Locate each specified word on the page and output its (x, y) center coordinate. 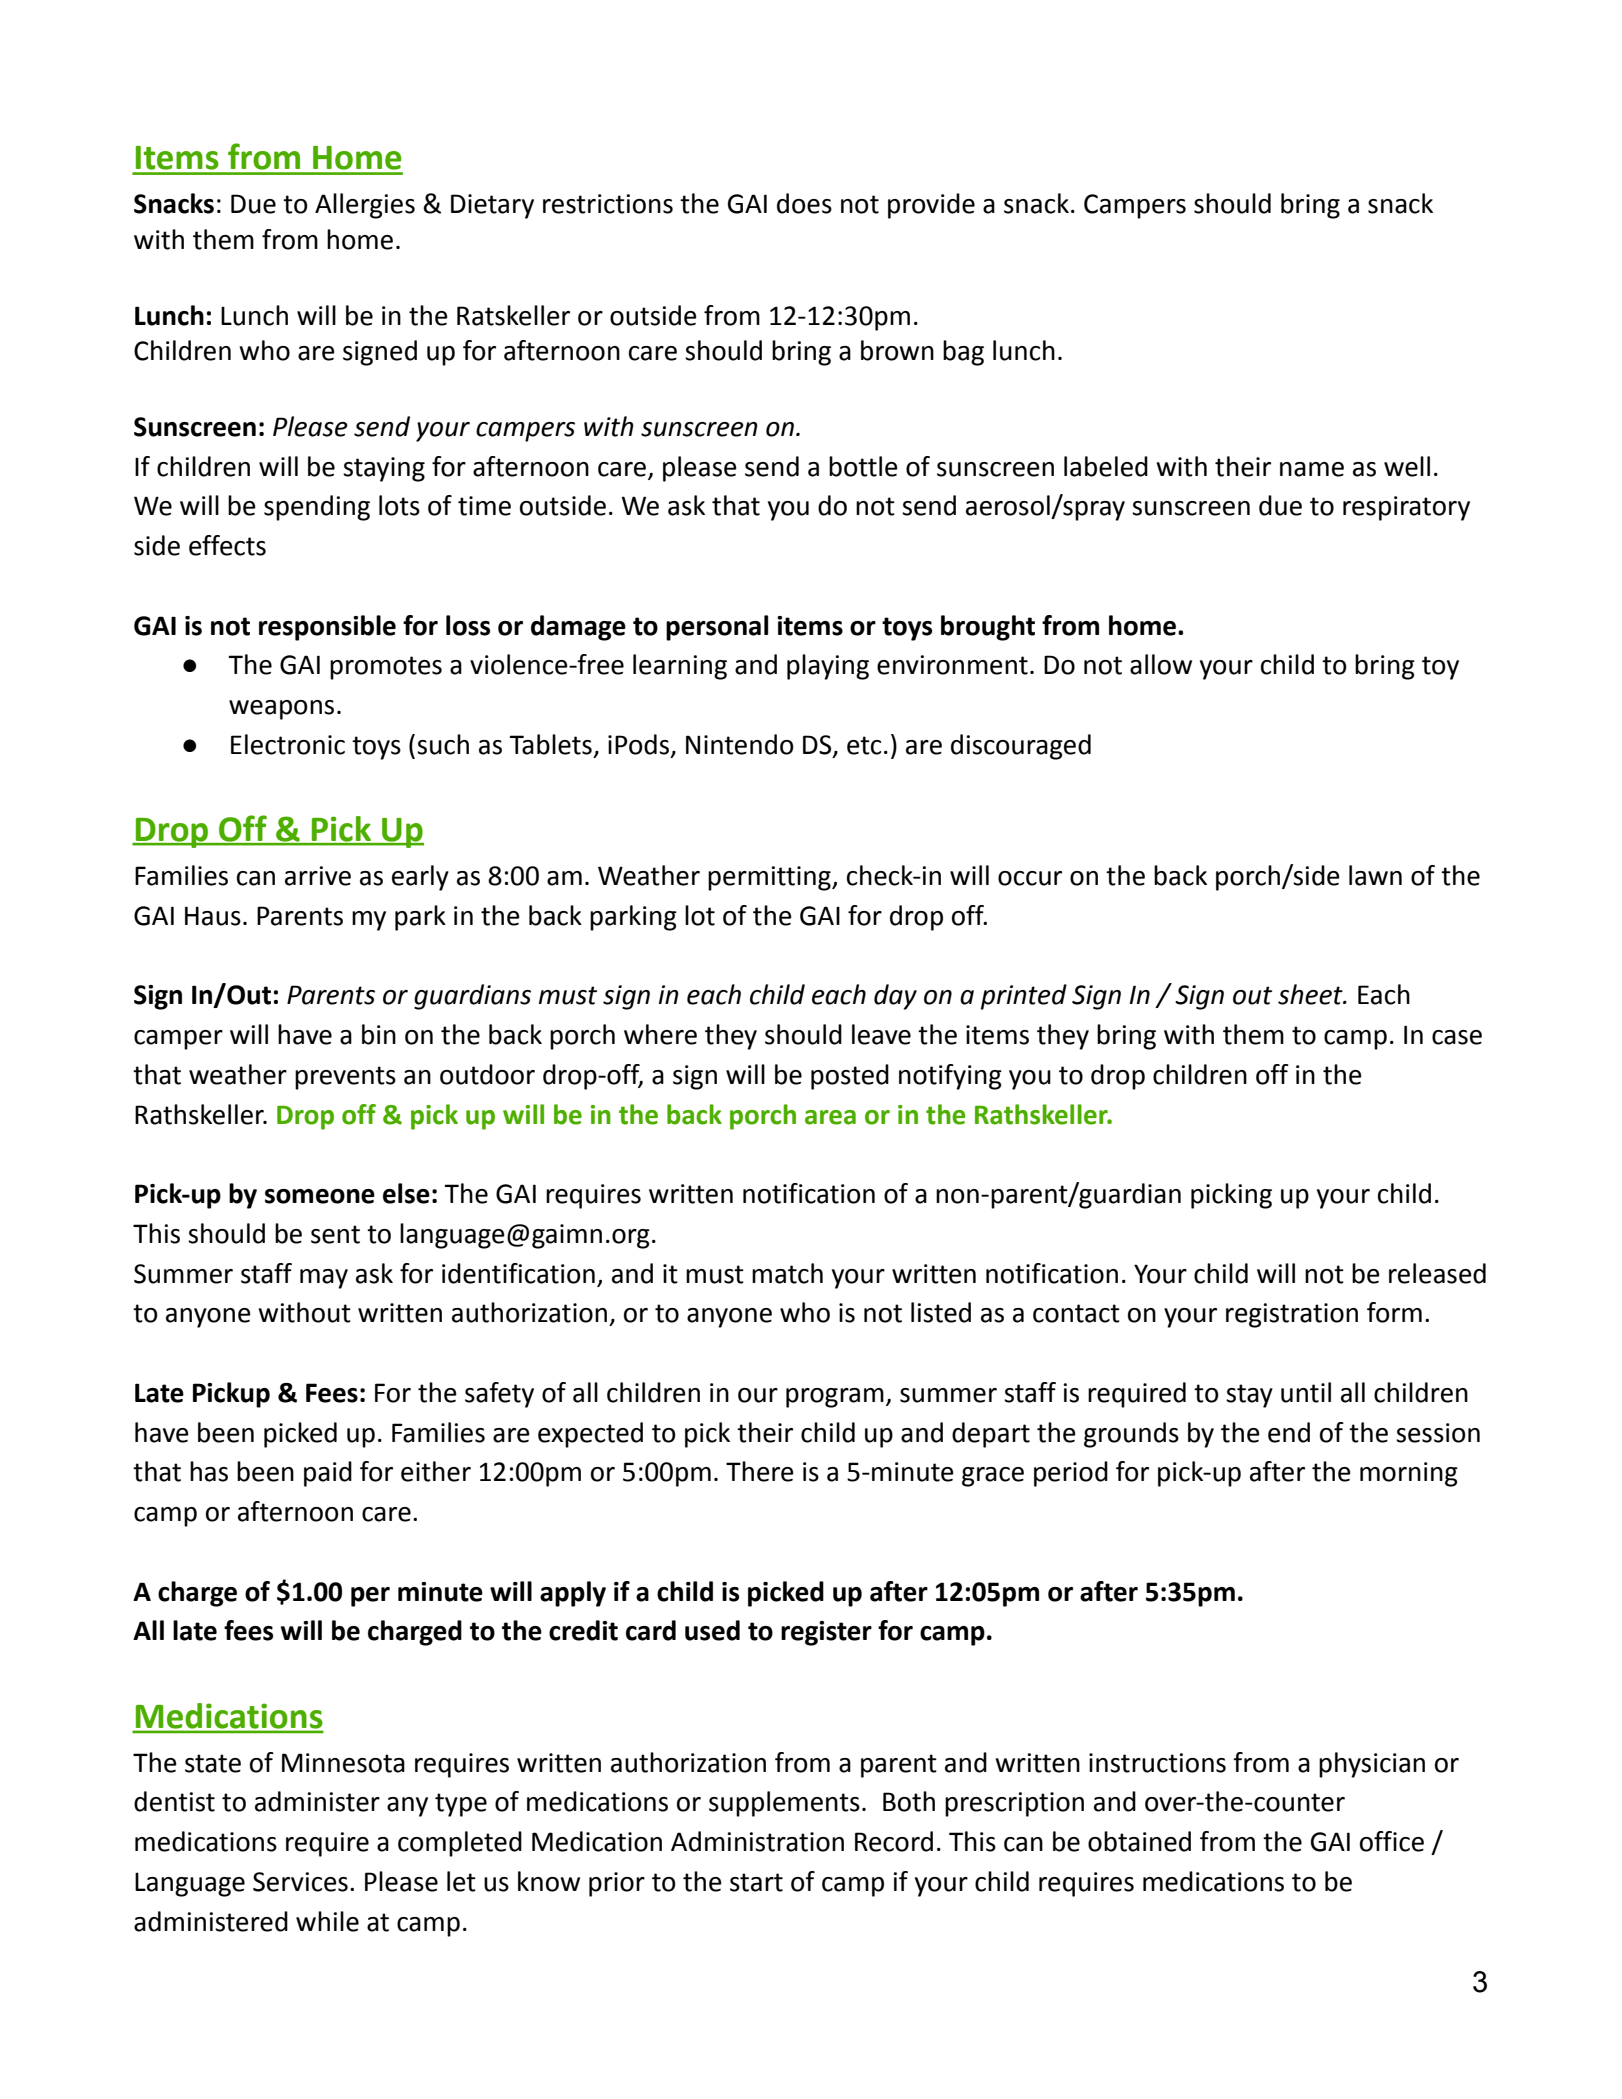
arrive (318, 876)
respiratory (1406, 508)
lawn (1375, 875)
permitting (770, 878)
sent (335, 1234)
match (787, 1273)
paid (328, 1474)
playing (828, 667)
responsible (327, 628)
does (804, 203)
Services (300, 1882)
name (1312, 469)
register (826, 1633)
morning (1409, 1474)
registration (1292, 1315)
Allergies (365, 206)
